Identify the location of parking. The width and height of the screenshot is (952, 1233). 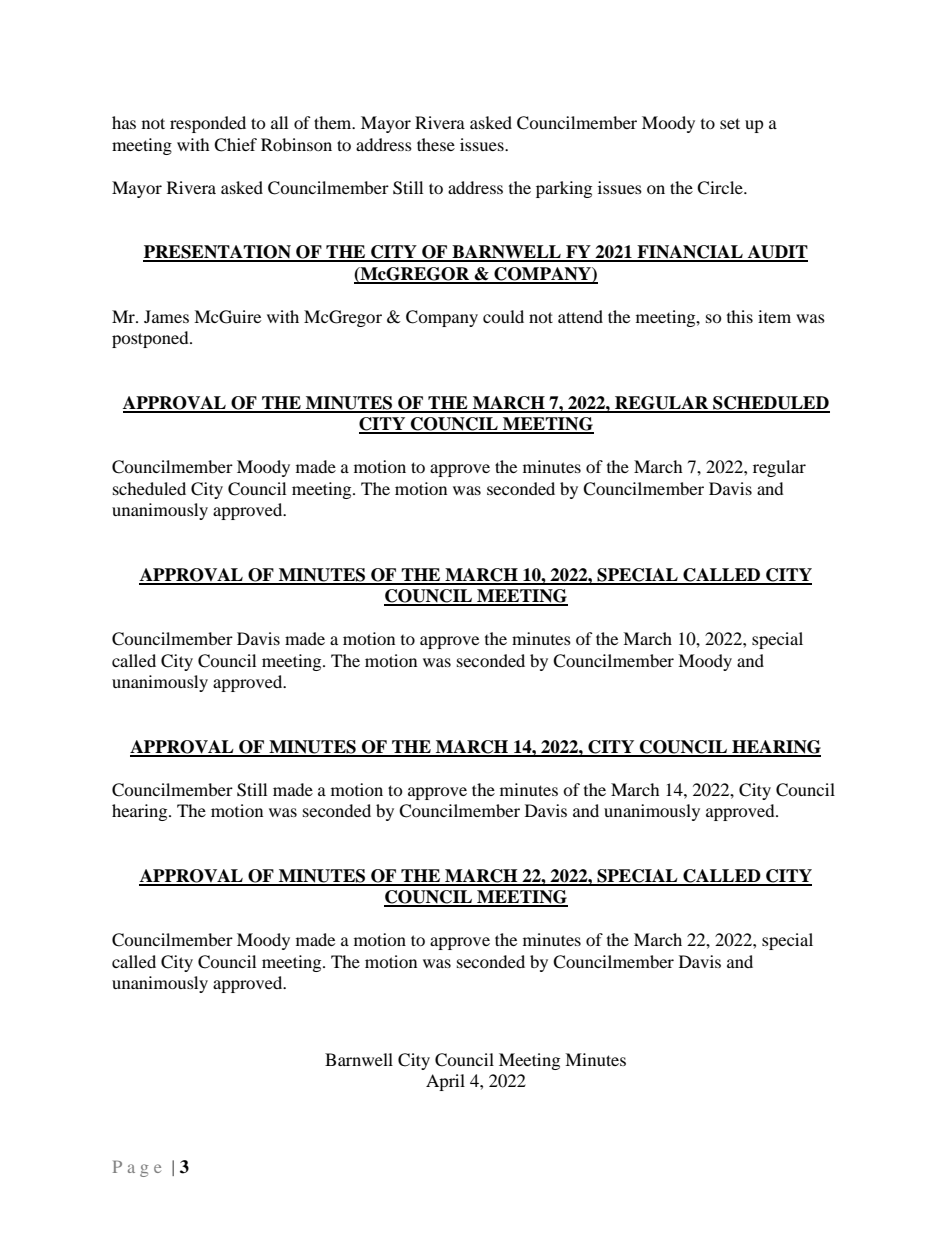
(564, 189).
